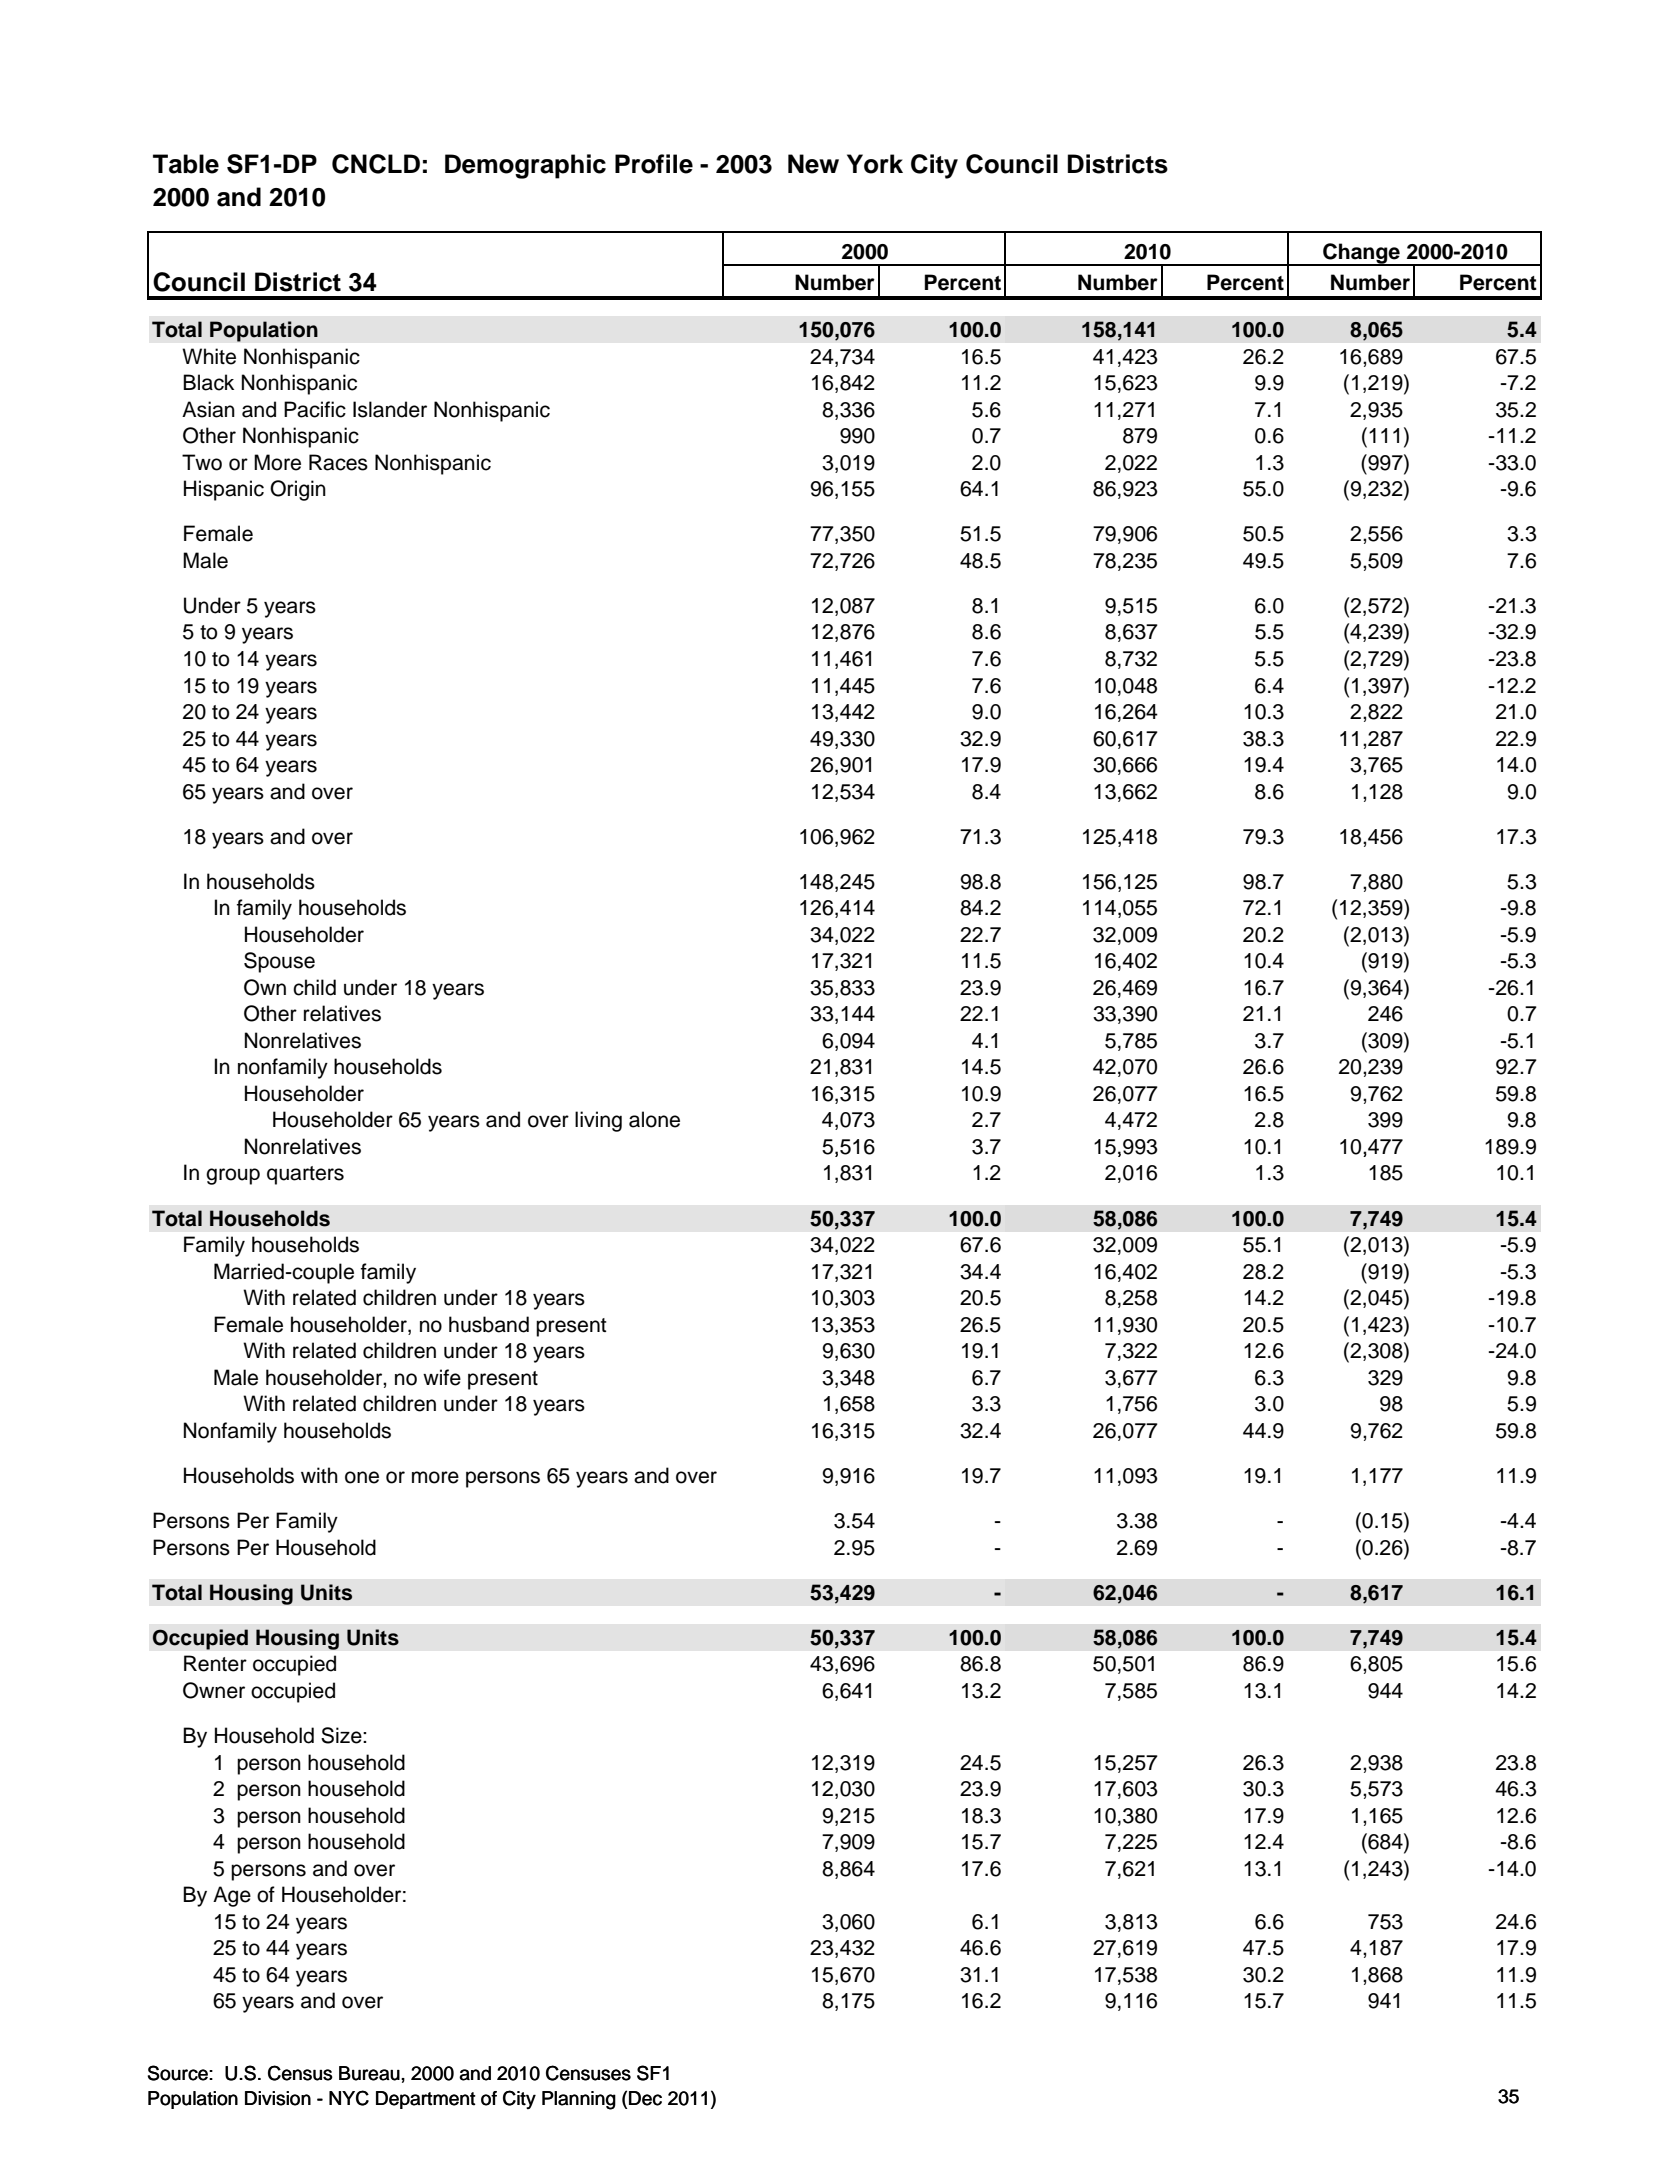  What do you see at coordinates (298, 490) in the screenshot?
I see `Origin` at bounding box center [298, 490].
